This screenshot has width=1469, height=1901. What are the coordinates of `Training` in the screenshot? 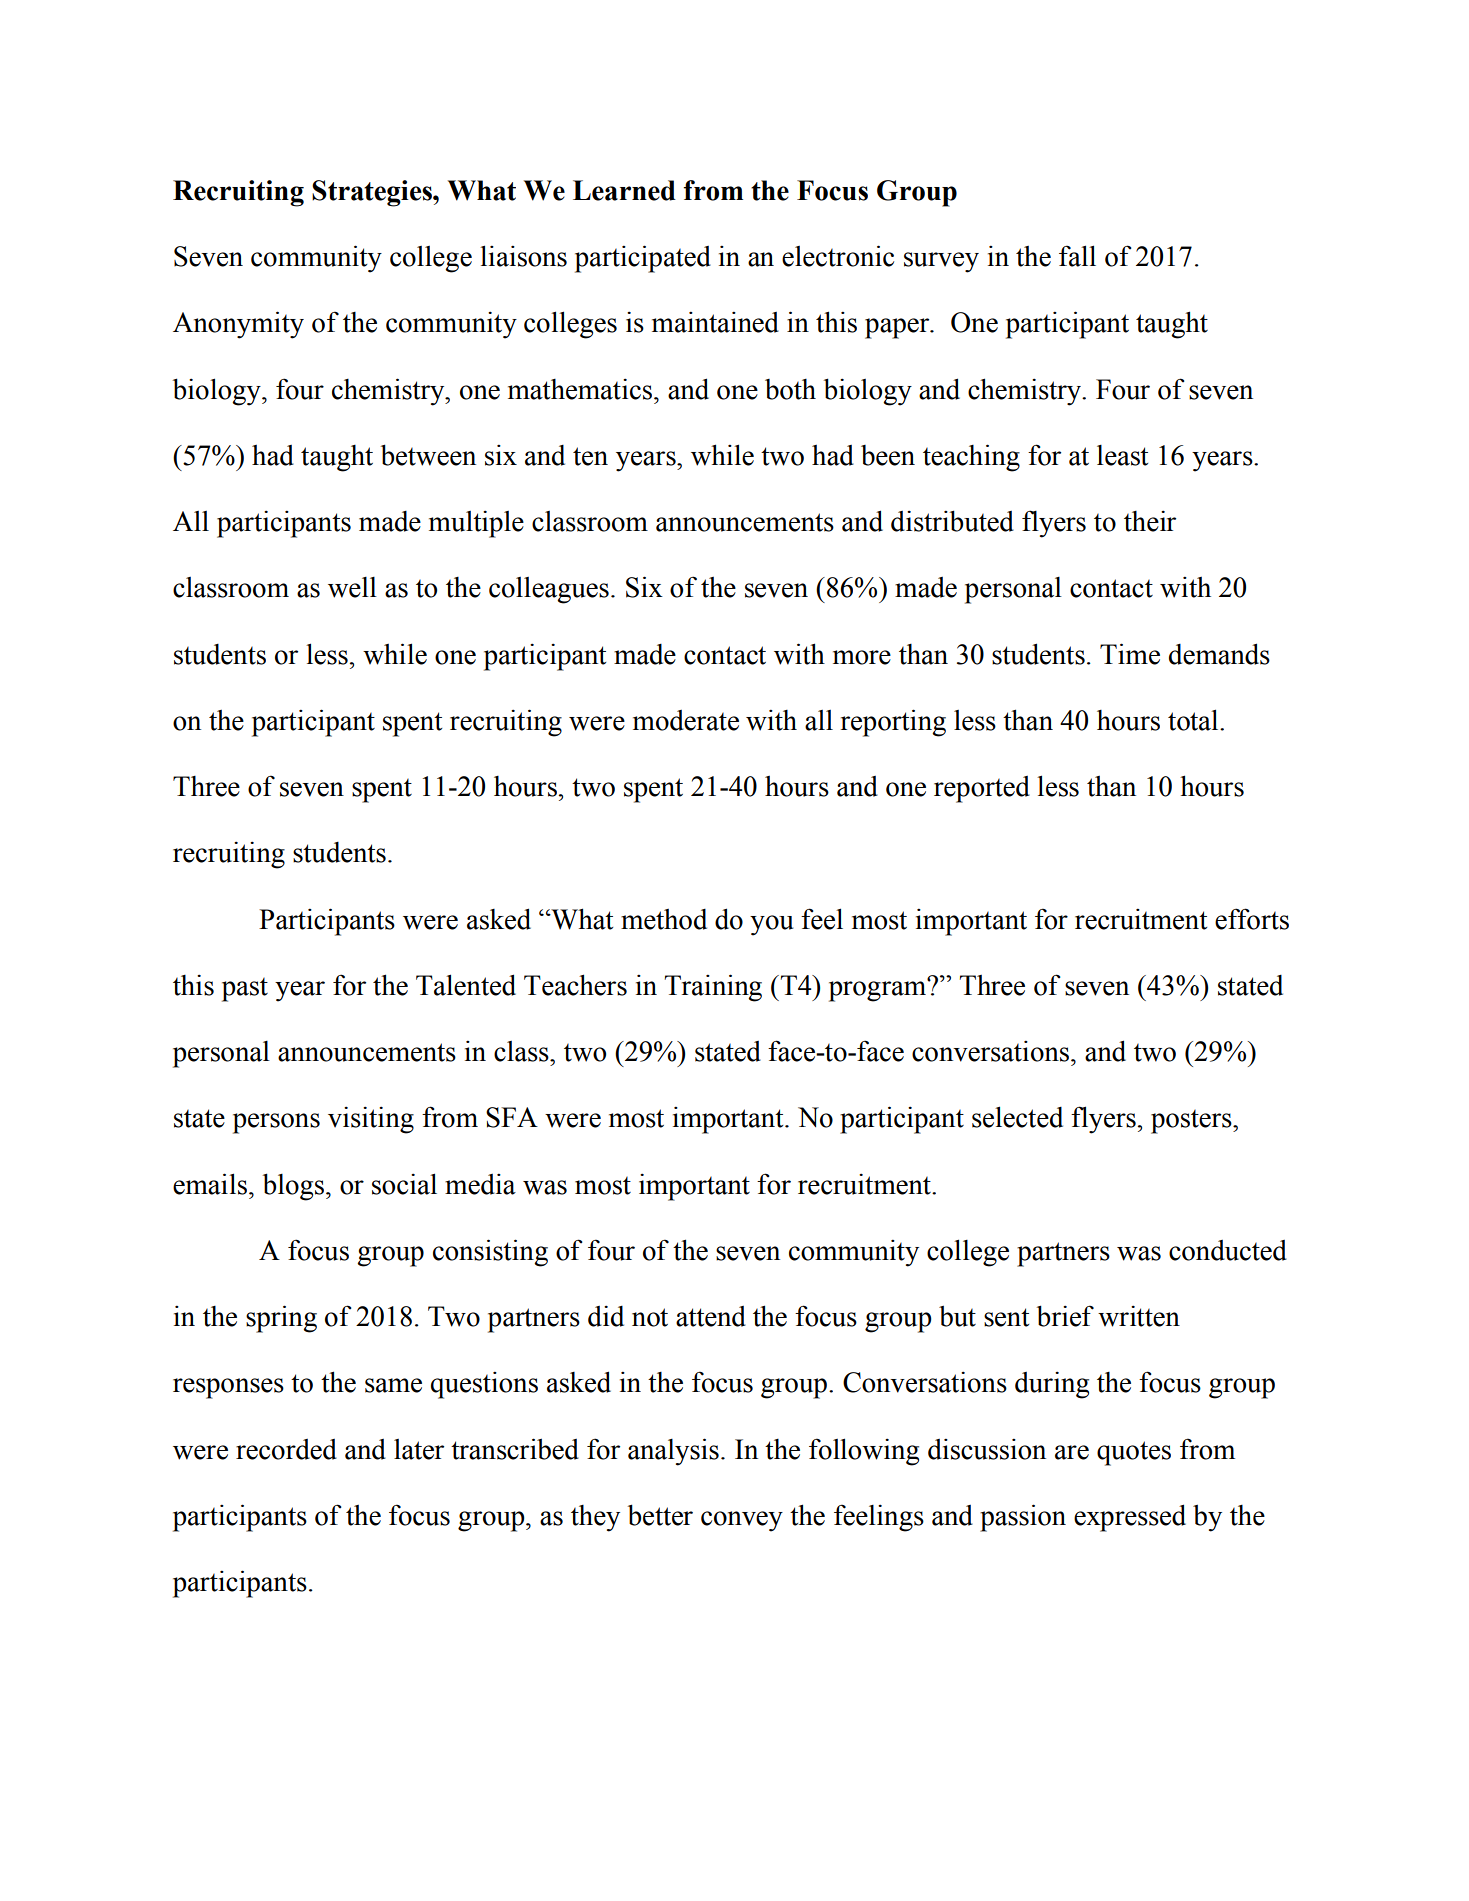 It's located at (713, 988).
